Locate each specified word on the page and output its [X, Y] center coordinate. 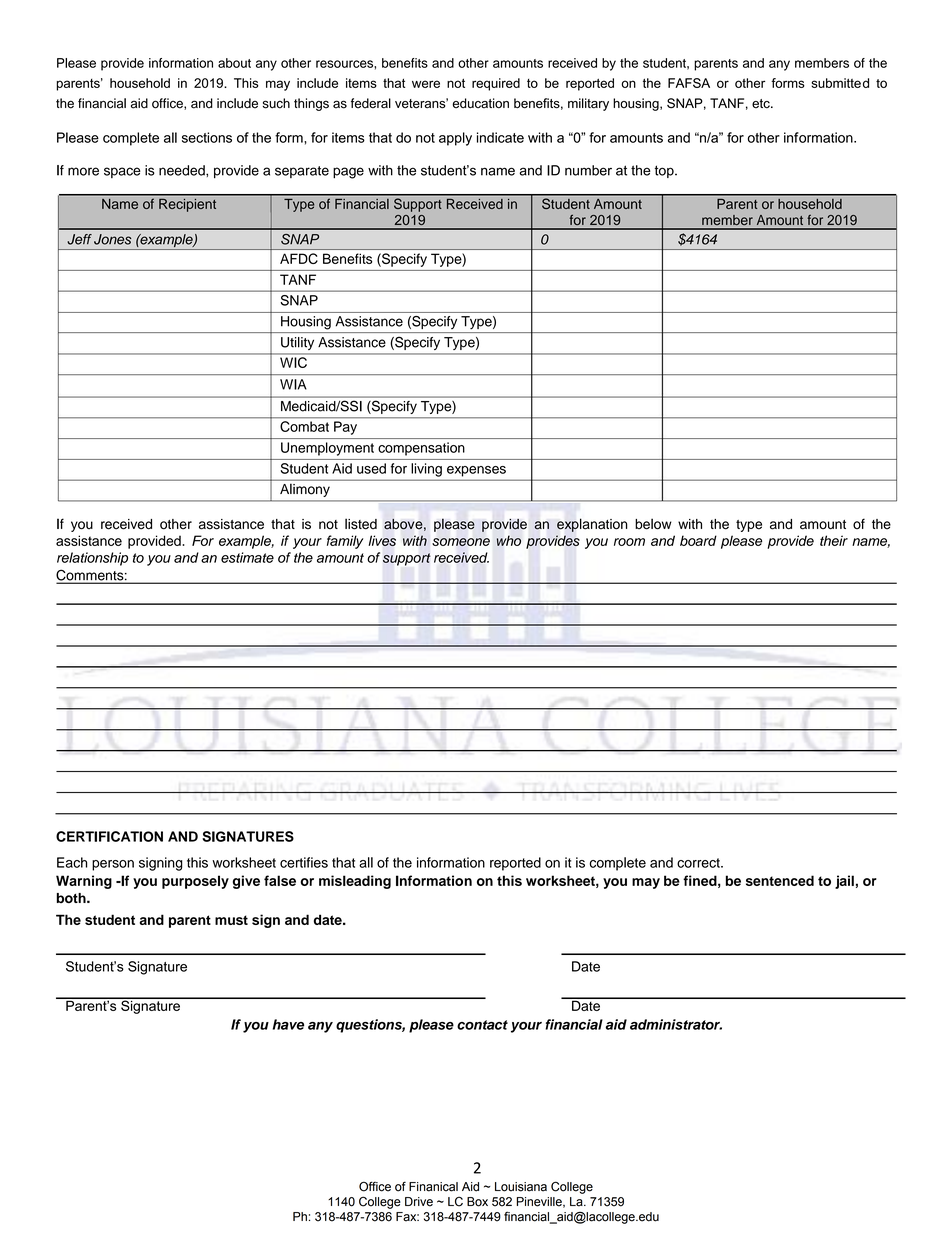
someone [461, 542]
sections [207, 137]
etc [762, 103]
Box [477, 1202]
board [698, 540]
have [288, 1024]
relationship [92, 559]
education [480, 103]
